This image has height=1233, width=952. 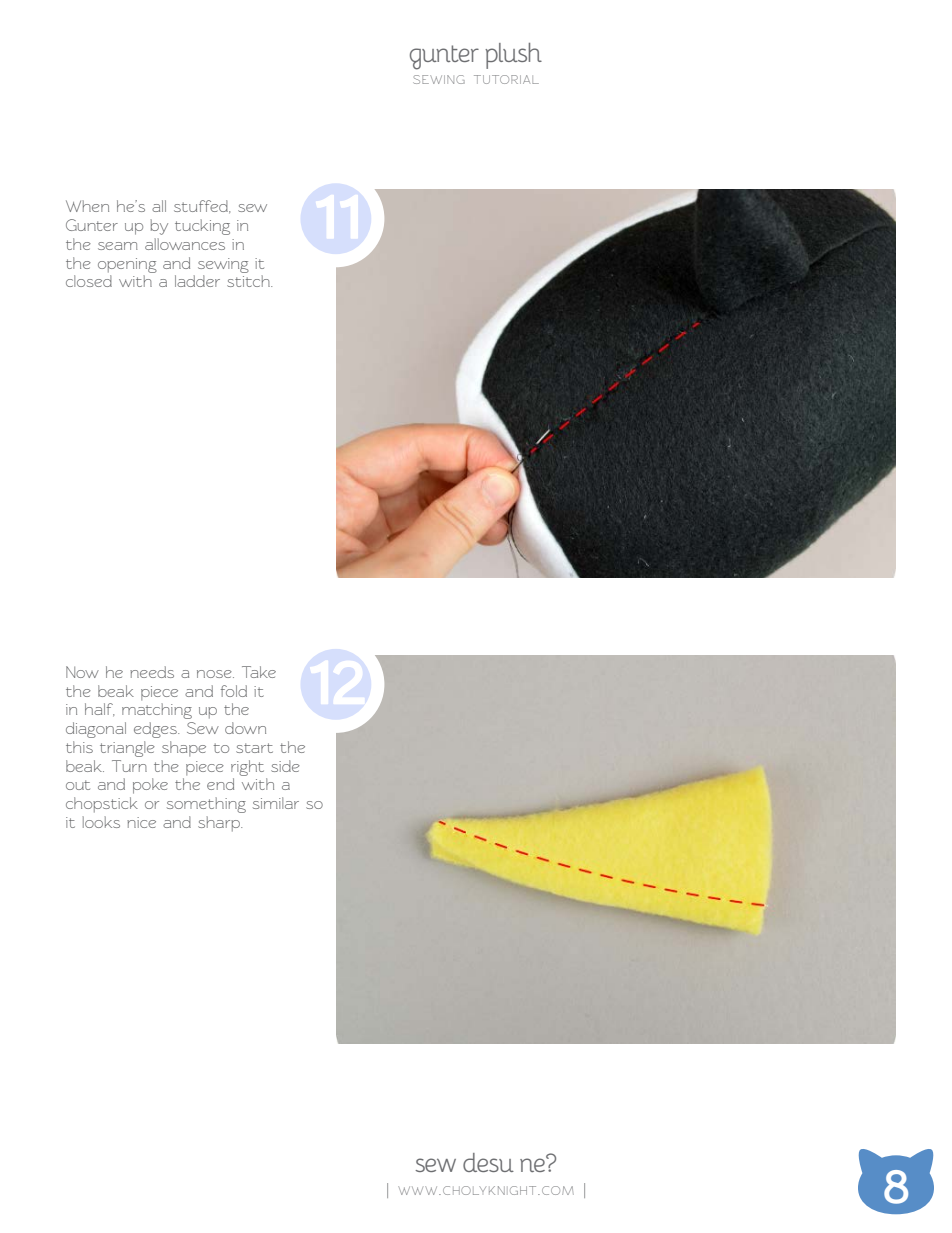 What do you see at coordinates (202, 227) in the image?
I see `tucking` at bounding box center [202, 227].
